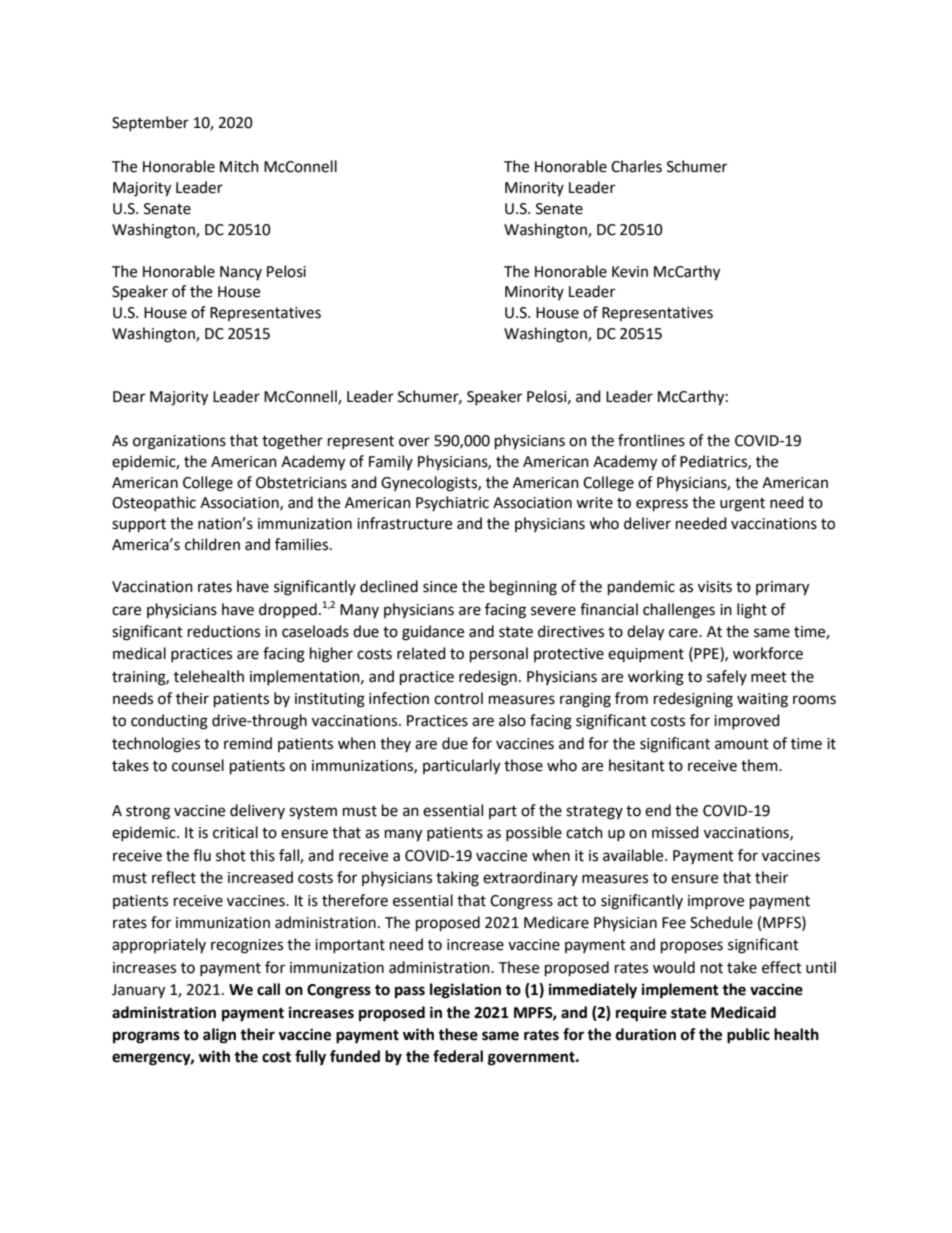  What do you see at coordinates (630, 272) in the screenshot?
I see `Kevin` at bounding box center [630, 272].
